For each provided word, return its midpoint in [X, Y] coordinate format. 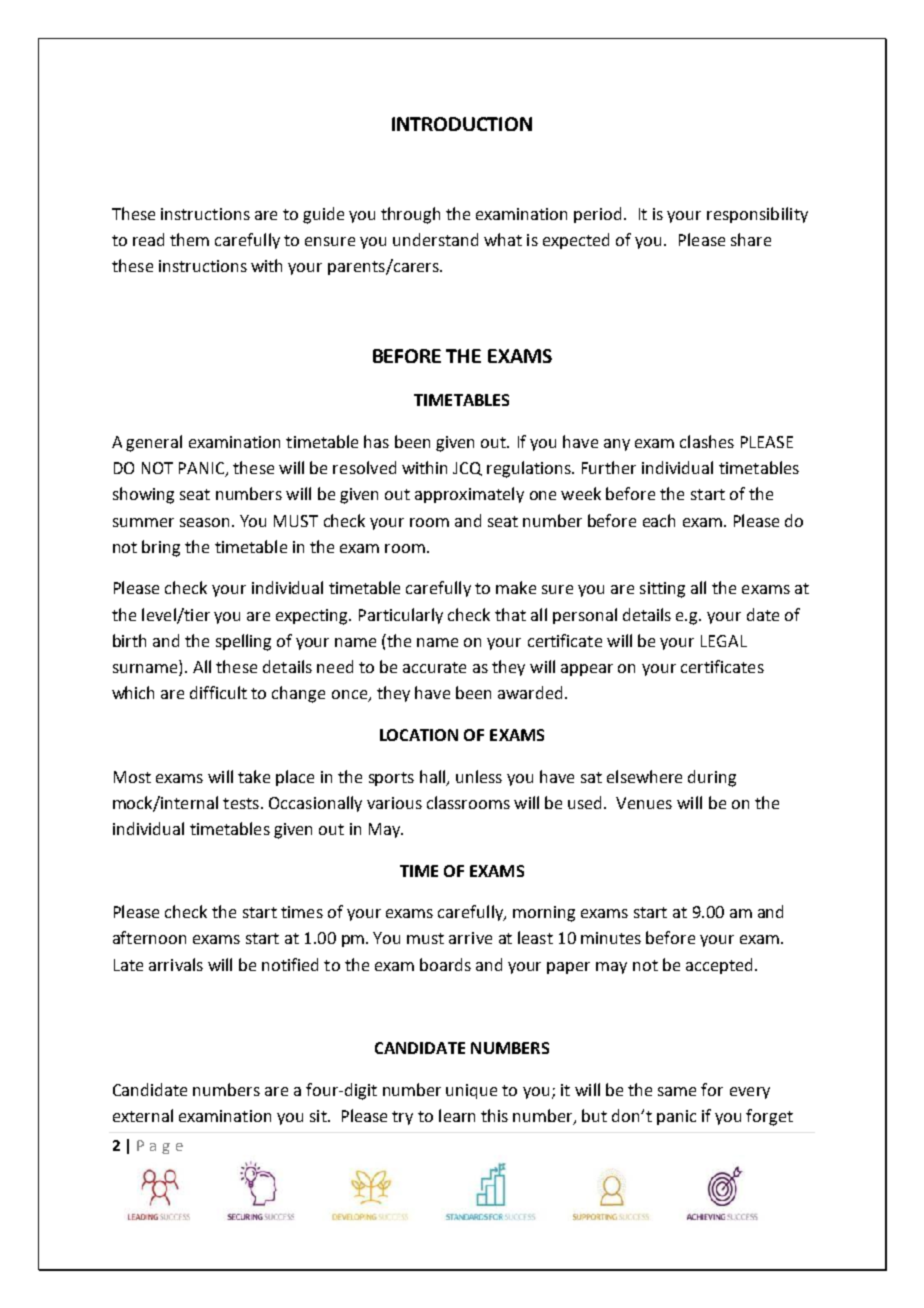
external [143, 1115]
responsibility [757, 215]
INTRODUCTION [462, 124]
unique [471, 1091]
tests [241, 803]
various [394, 803]
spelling [243, 642]
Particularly [401, 616]
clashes [707, 441]
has [376, 441]
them [189, 239]
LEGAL [724, 641]
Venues [644, 803]
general [154, 443]
